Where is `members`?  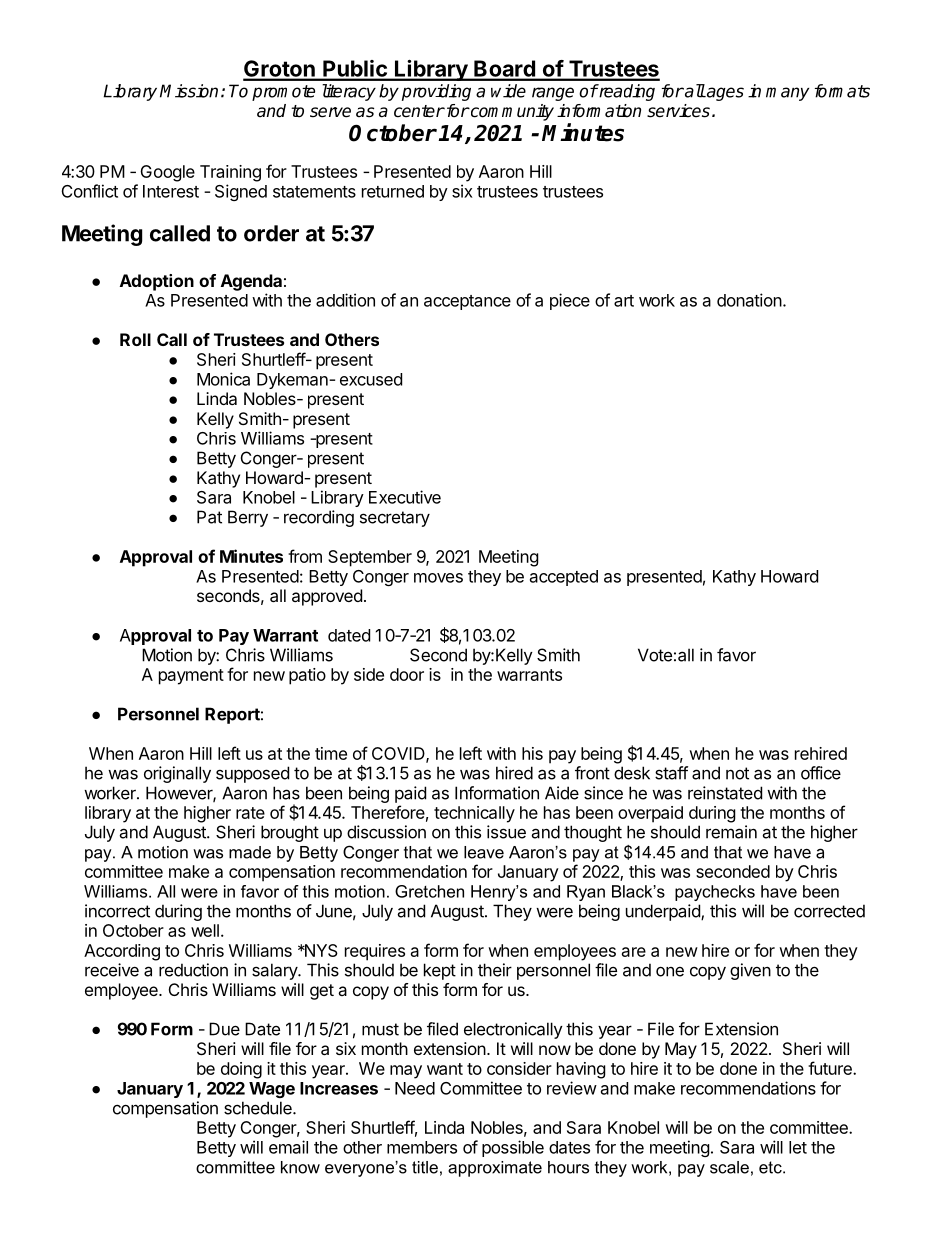
members is located at coordinates (422, 1147).
